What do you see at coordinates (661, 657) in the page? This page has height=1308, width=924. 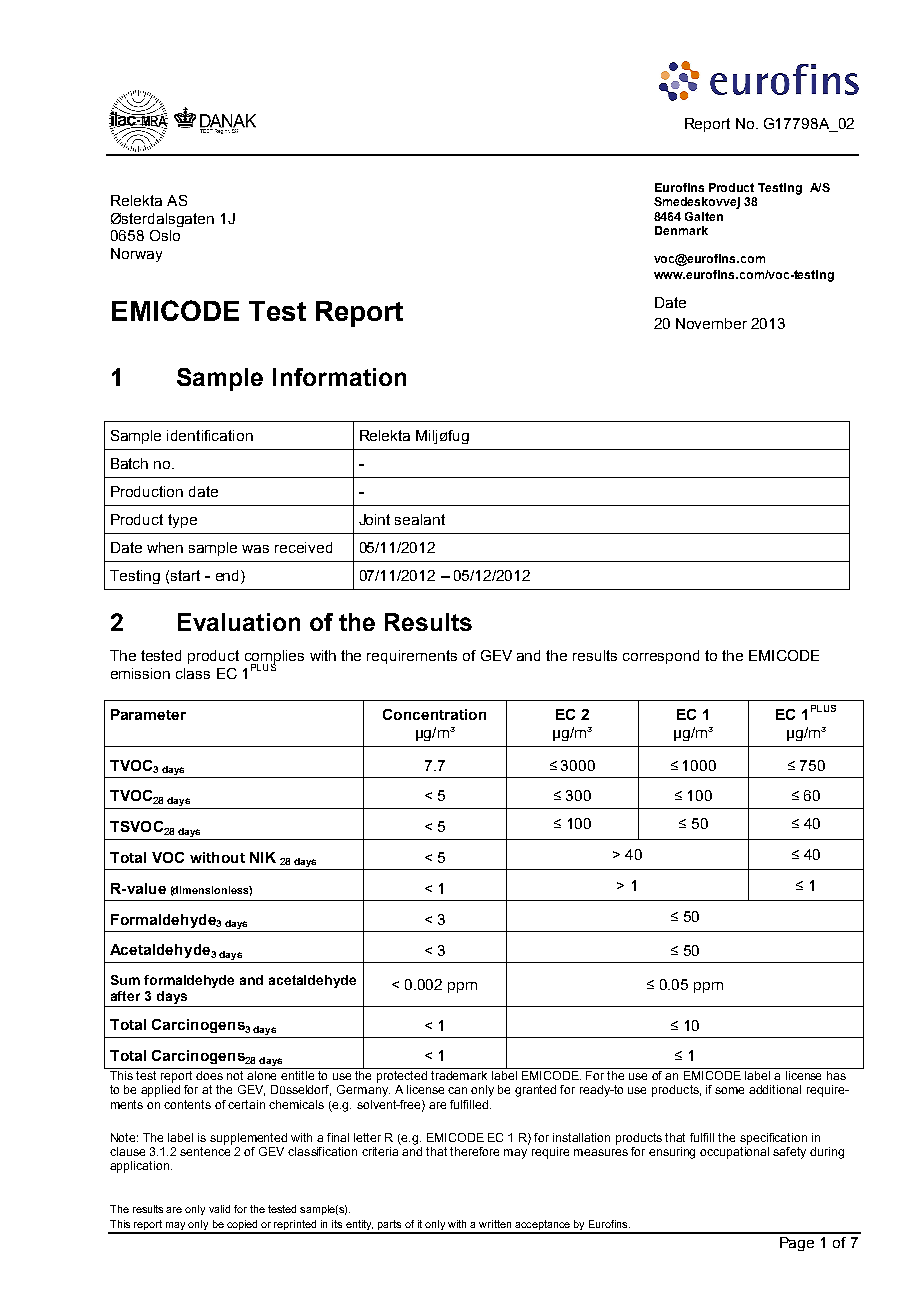 I see `correspond` at bounding box center [661, 657].
